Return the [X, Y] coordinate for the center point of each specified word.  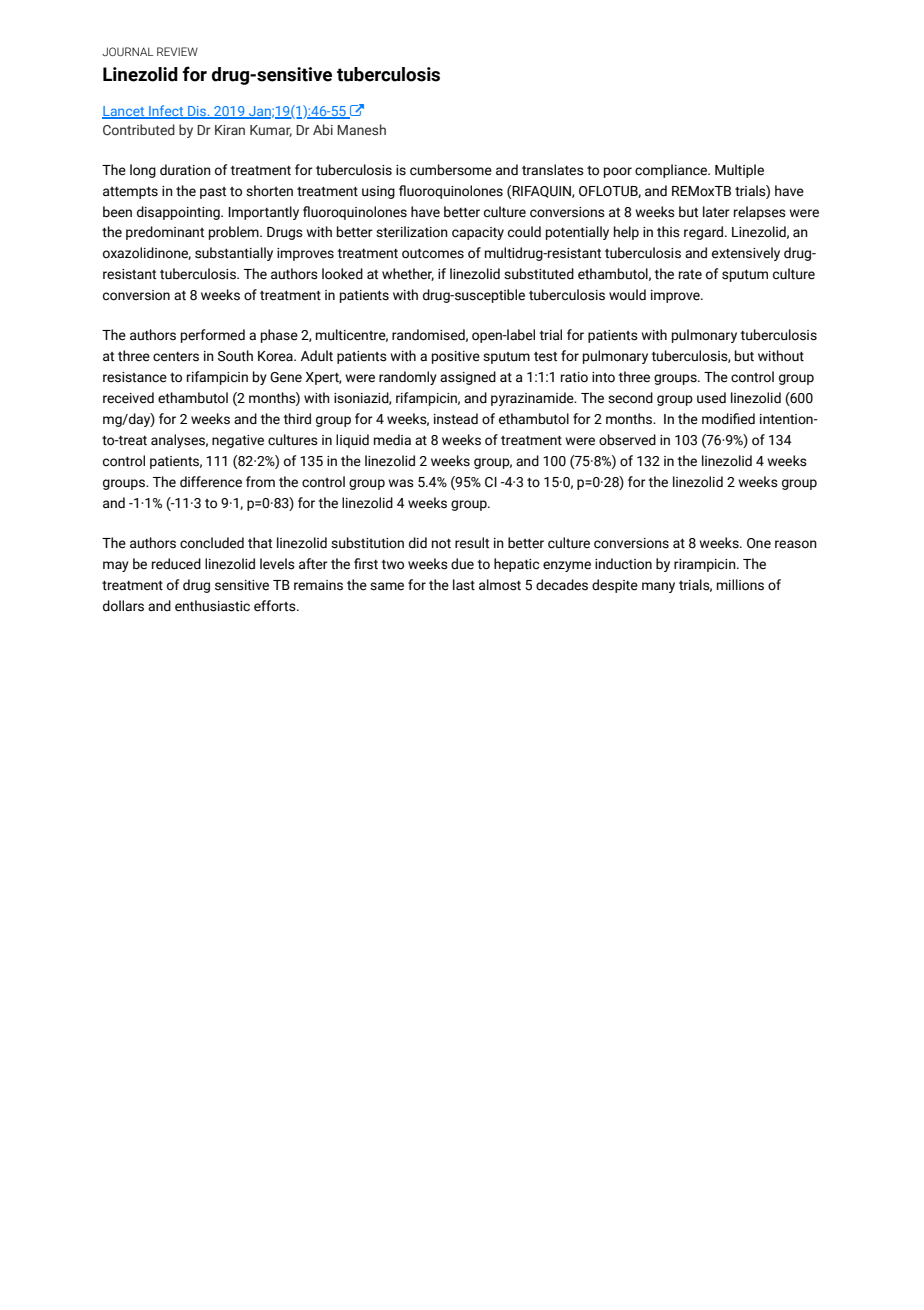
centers [176, 357]
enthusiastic [212, 606]
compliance [672, 171]
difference [211, 482]
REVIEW [177, 51]
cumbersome [451, 170]
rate [690, 275]
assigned [468, 378]
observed [627, 440]
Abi [323, 129]
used [711, 398]
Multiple [739, 171]
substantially [234, 254]
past [213, 193]
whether [408, 274]
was [401, 483]
